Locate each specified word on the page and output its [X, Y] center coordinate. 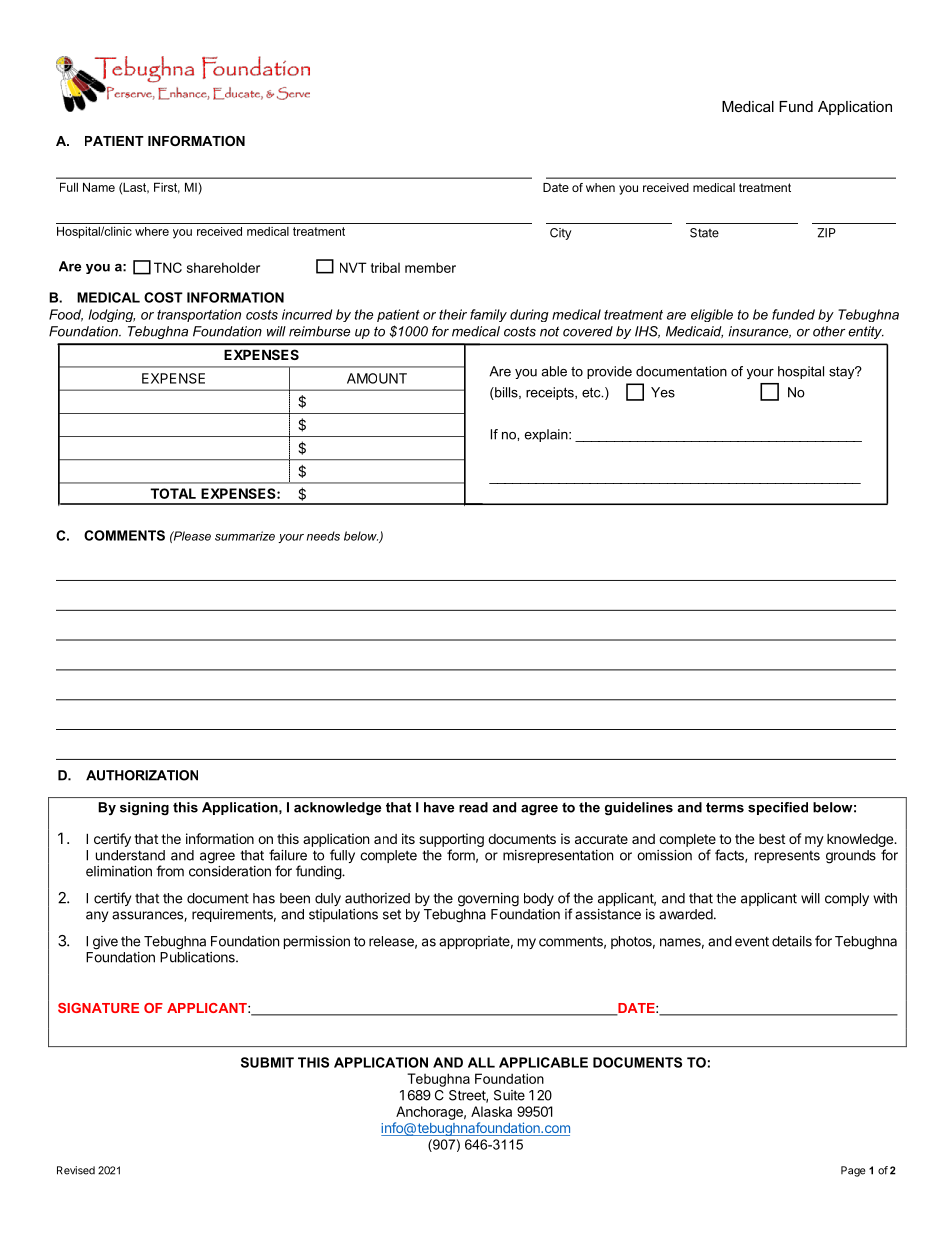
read [473, 807]
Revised [76, 1170]
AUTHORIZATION [142, 775]
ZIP [826, 233]
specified [778, 808]
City [561, 234]
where [152, 231]
